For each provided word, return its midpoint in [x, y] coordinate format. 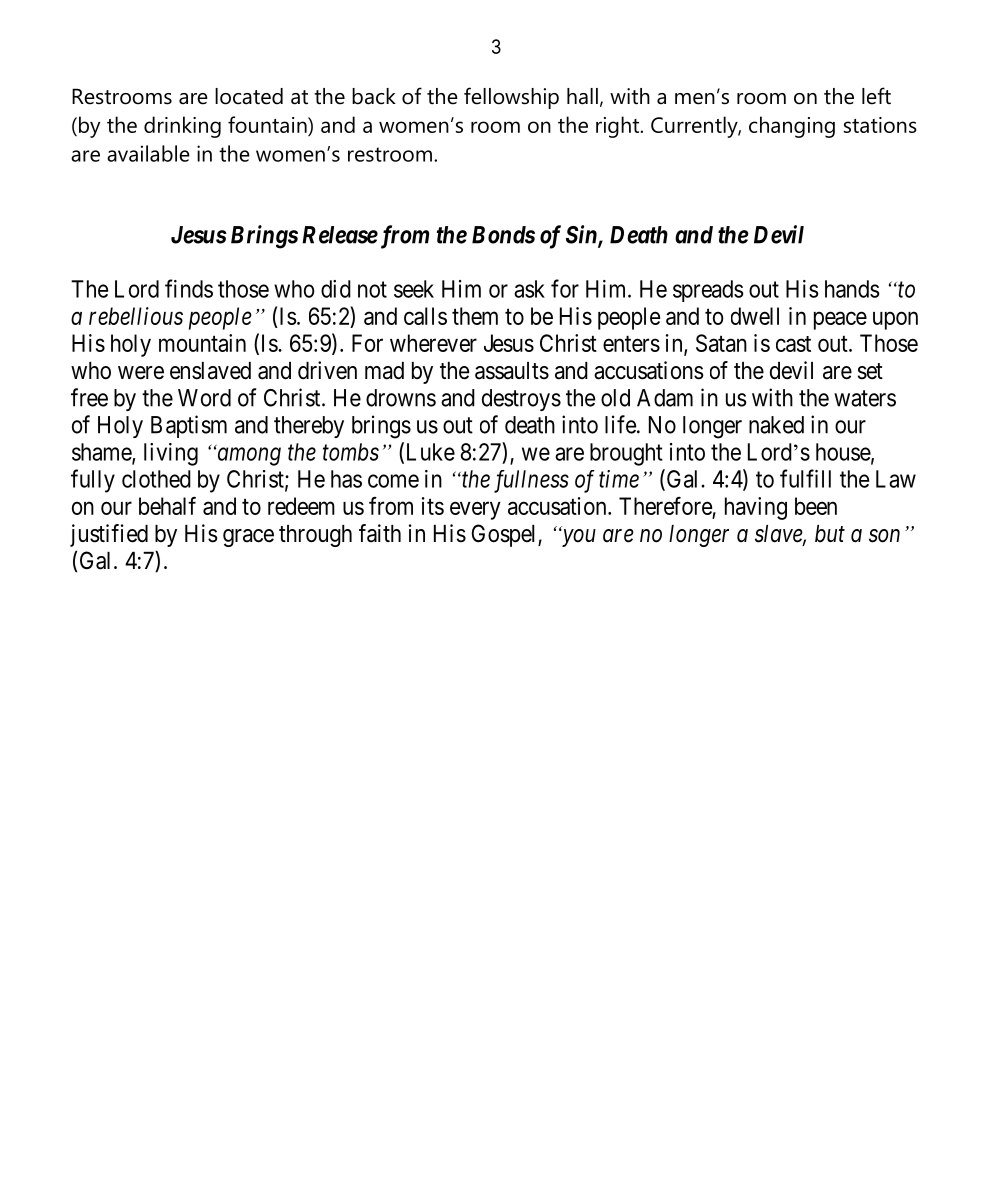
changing [792, 127]
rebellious [136, 316]
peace [840, 320]
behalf [167, 505]
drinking [182, 127]
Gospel [505, 535]
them [475, 316]
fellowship [511, 98]
